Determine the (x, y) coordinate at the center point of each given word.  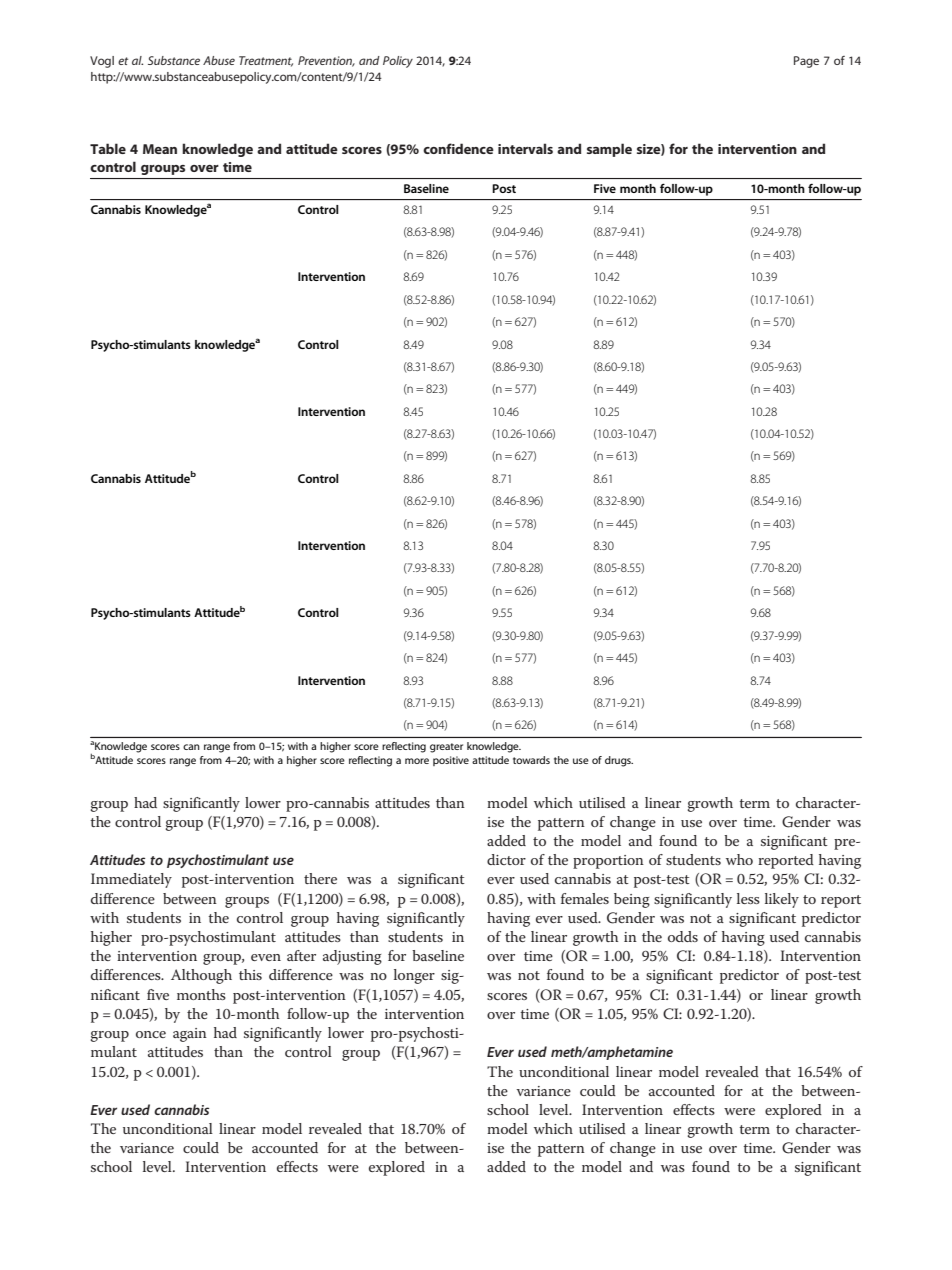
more (417, 761)
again (190, 1035)
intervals (525, 148)
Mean (160, 149)
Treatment (266, 61)
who (739, 859)
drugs (619, 761)
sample (609, 150)
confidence (458, 148)
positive (451, 761)
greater (446, 748)
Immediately (131, 880)
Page (806, 62)
